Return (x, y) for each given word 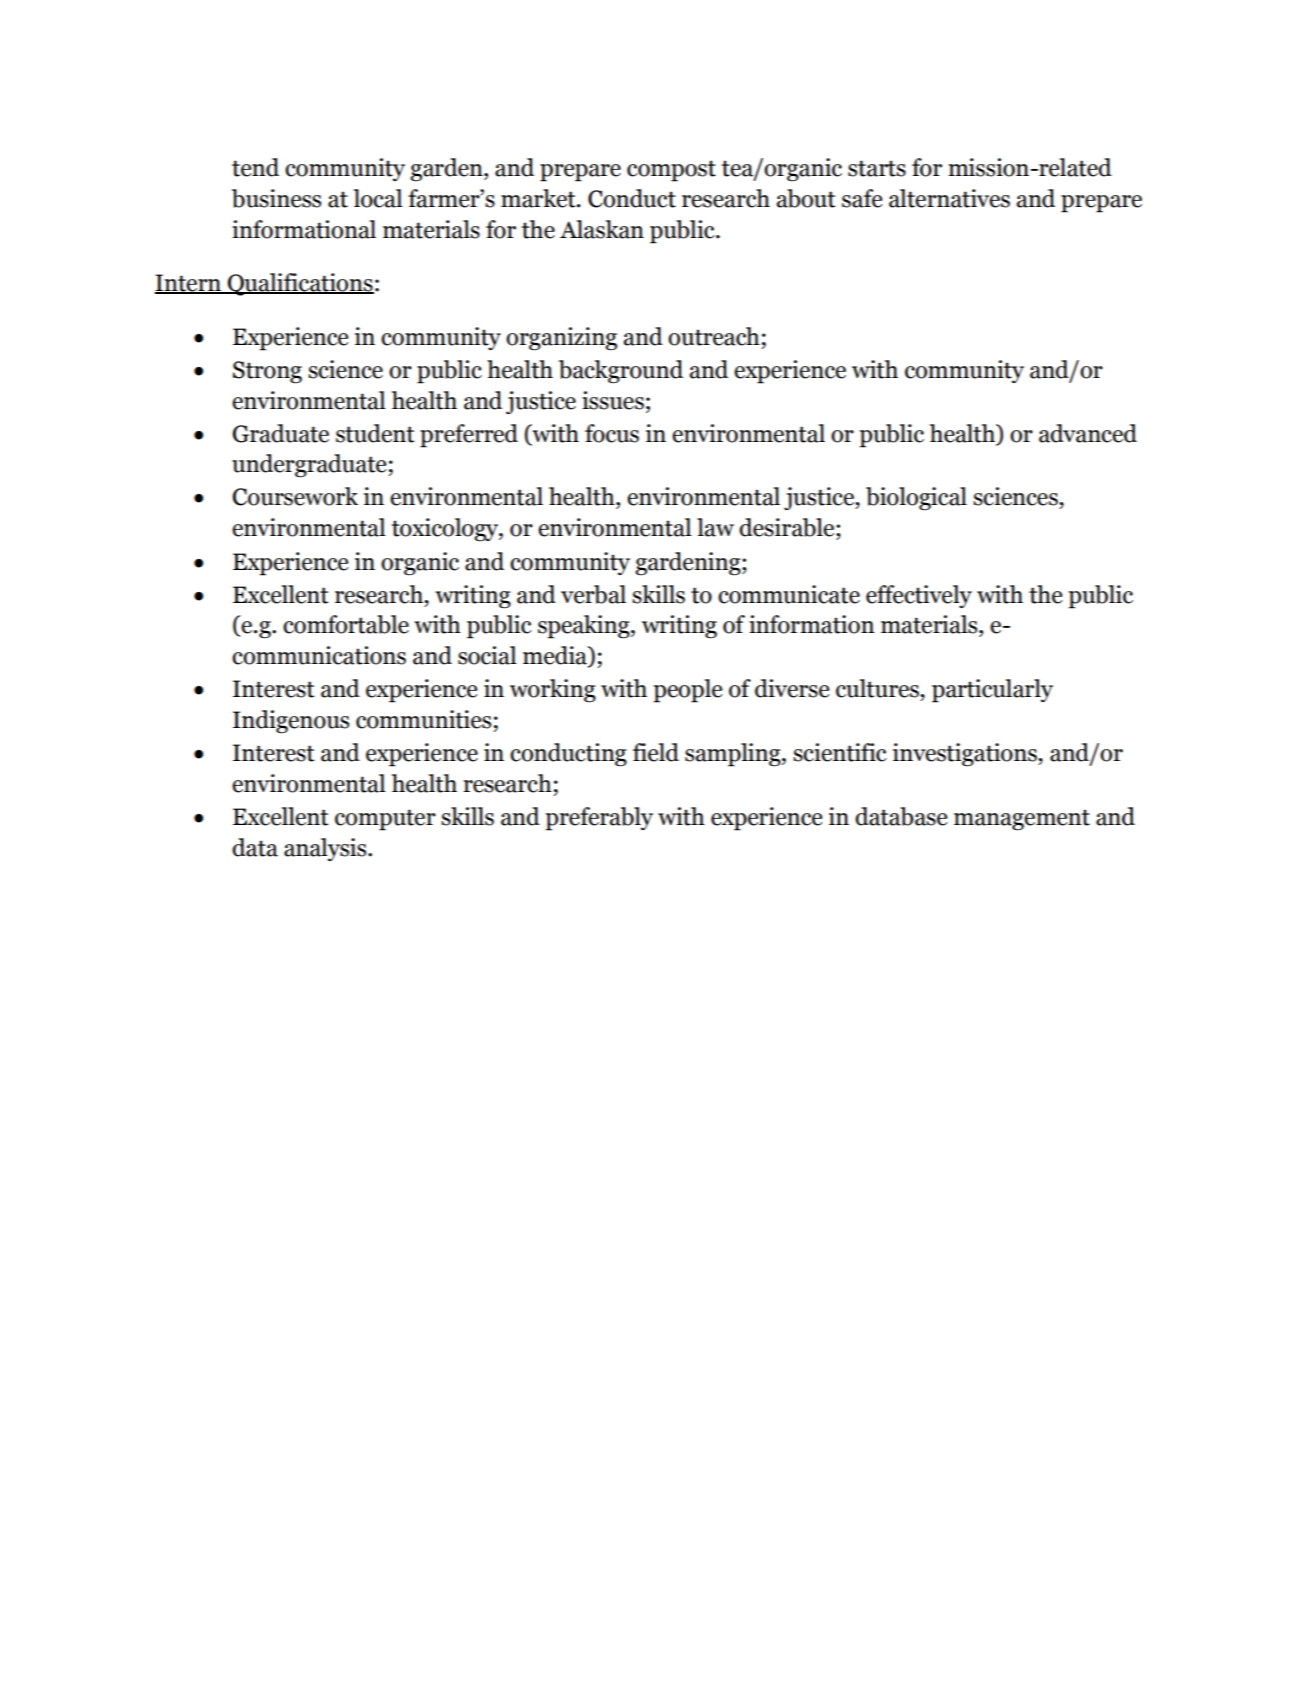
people (687, 691)
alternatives (949, 198)
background (621, 372)
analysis (326, 849)
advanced (1088, 433)
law (715, 527)
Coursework (295, 496)
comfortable (346, 624)
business (276, 198)
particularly (992, 691)
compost (671, 171)
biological (916, 499)
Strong (267, 372)
